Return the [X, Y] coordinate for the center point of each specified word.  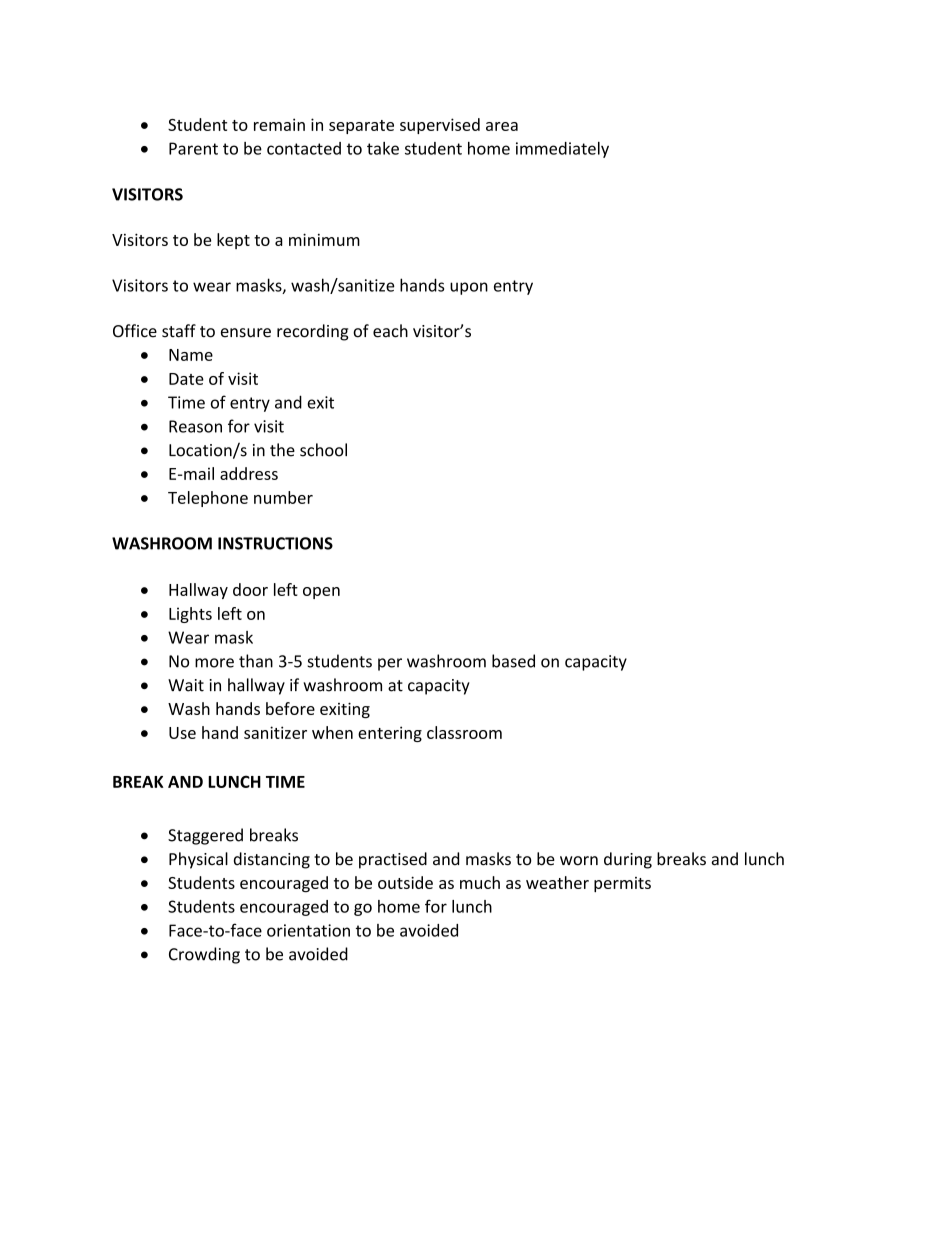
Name [191, 355]
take [383, 148]
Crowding [204, 955]
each [390, 331]
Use [182, 733]
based [513, 661]
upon [469, 288]
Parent [193, 148]
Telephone [208, 499]
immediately [562, 150]
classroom [464, 732]
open [321, 593]
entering [390, 734]
